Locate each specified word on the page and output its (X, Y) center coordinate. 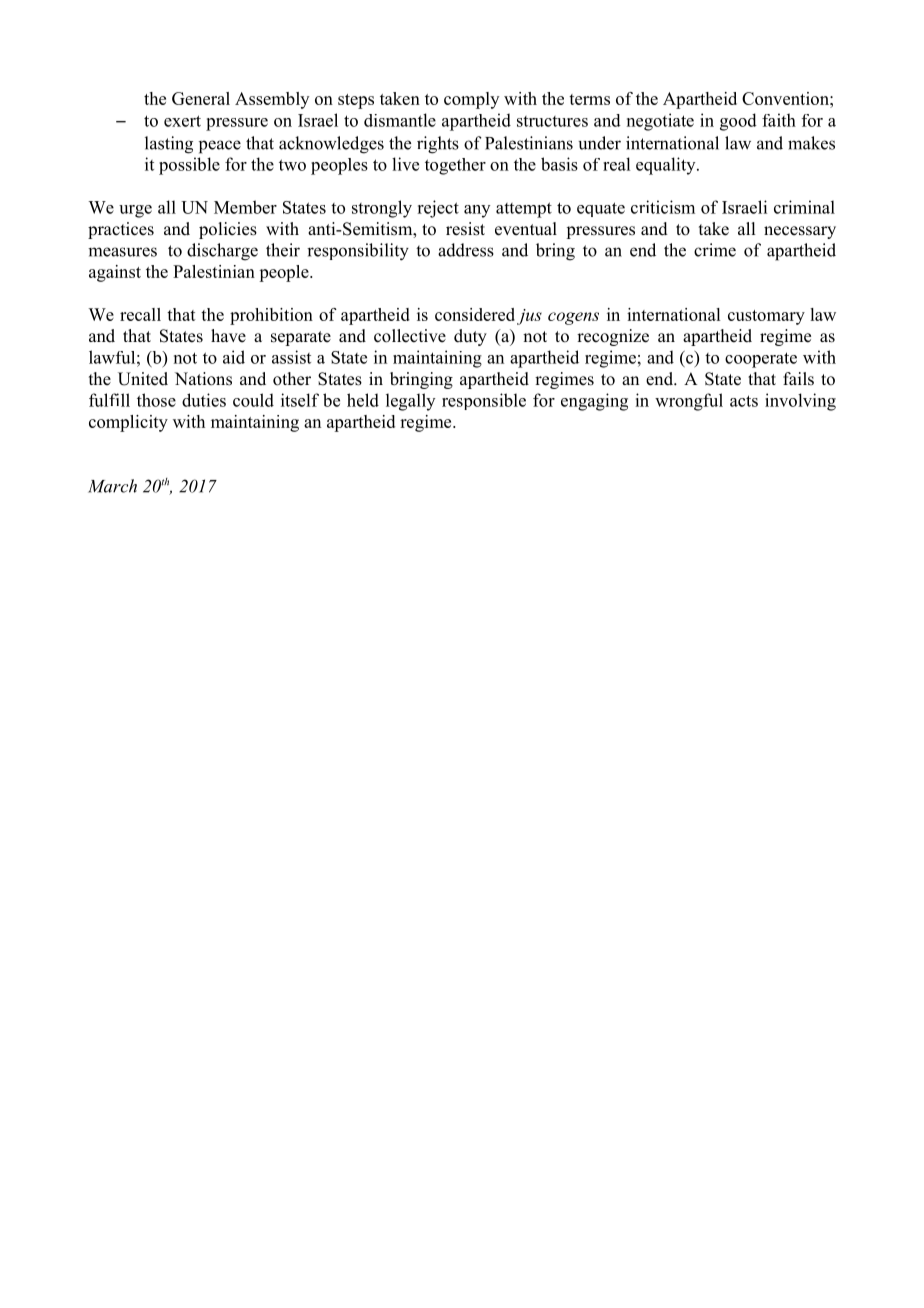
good (738, 122)
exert (182, 121)
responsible (484, 401)
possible (189, 166)
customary (766, 317)
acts (744, 401)
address (466, 250)
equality (667, 166)
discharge (222, 252)
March (112, 486)
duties (204, 400)
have (228, 336)
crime (715, 250)
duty (470, 337)
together (455, 166)
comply (471, 100)
